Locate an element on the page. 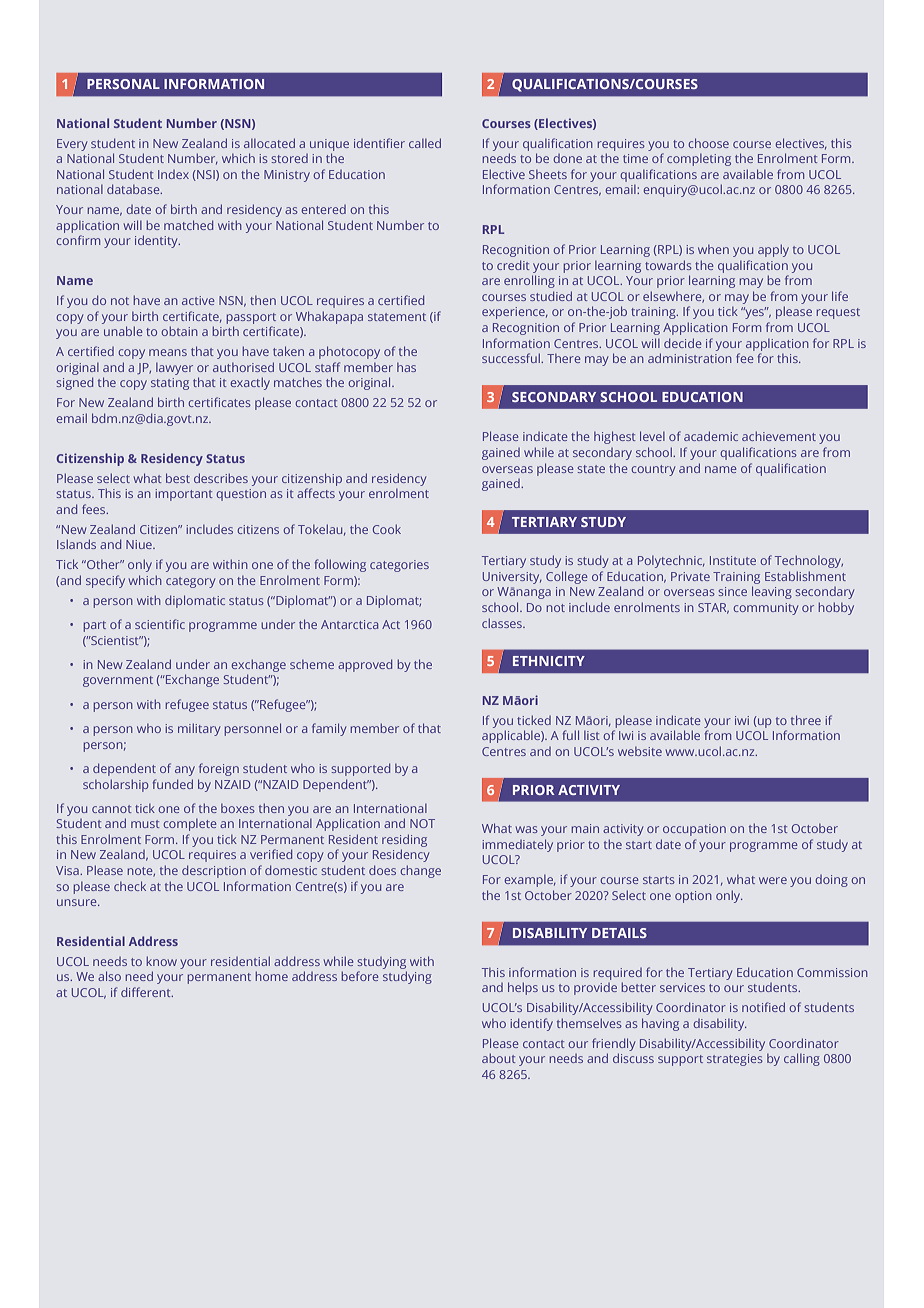 The width and height of the document is (924, 1308). important is located at coordinates (184, 495).
